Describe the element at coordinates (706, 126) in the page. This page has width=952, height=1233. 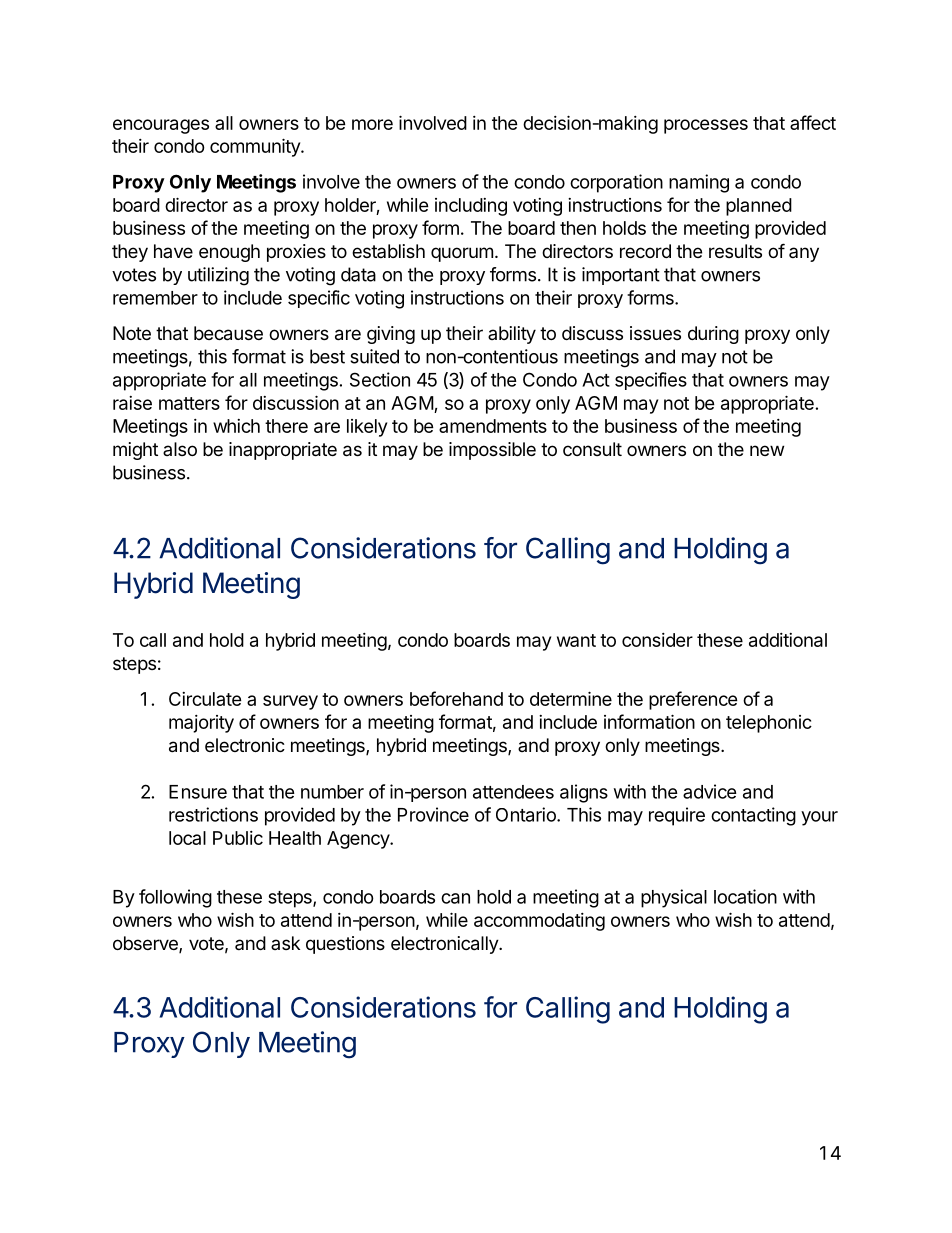
I see `processes` at that location.
